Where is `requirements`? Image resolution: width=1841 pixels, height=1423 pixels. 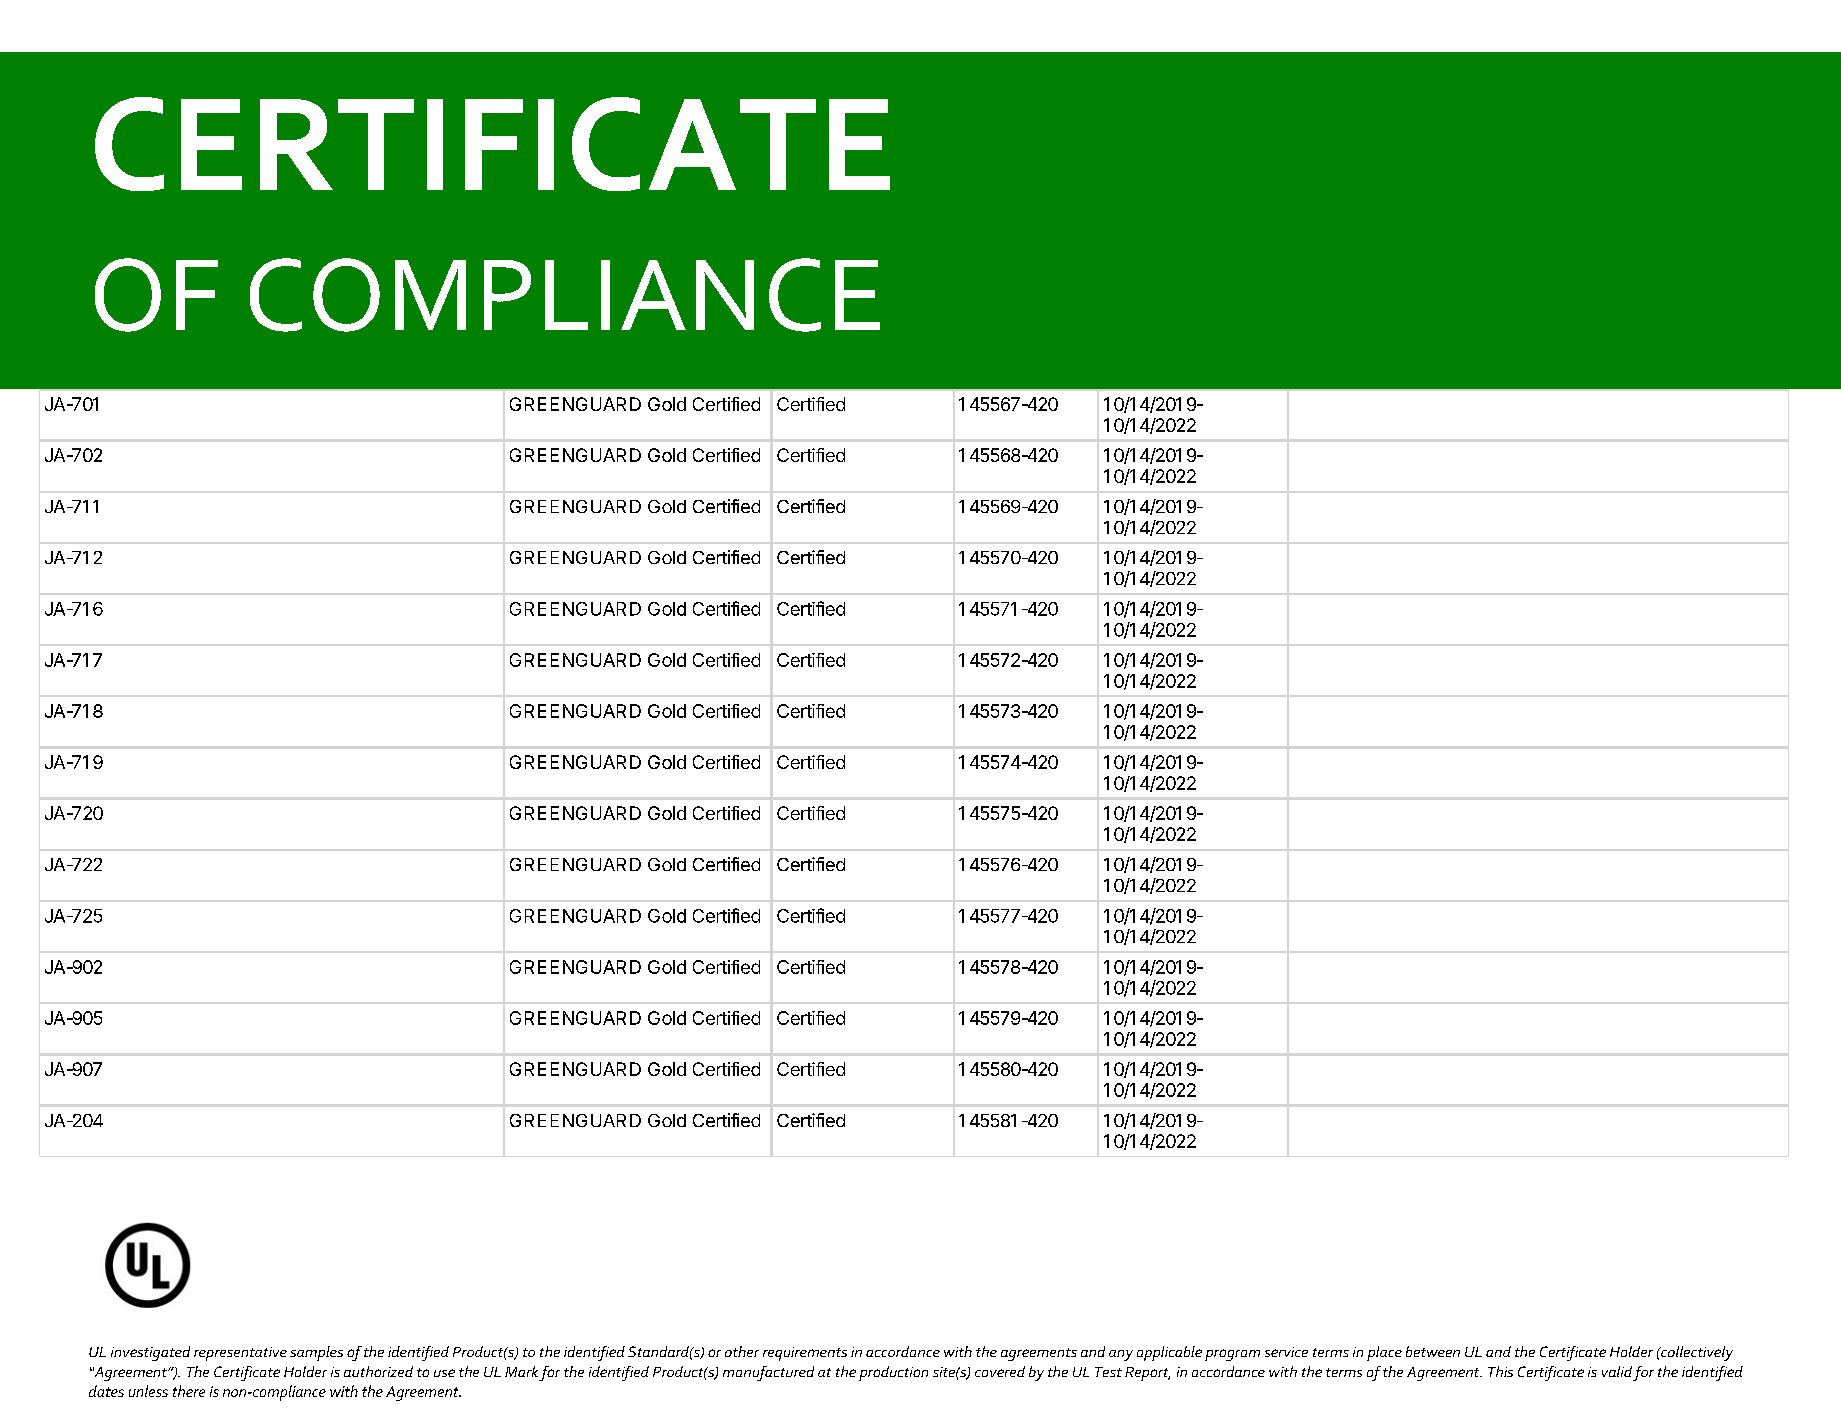 requirements is located at coordinates (805, 1354).
